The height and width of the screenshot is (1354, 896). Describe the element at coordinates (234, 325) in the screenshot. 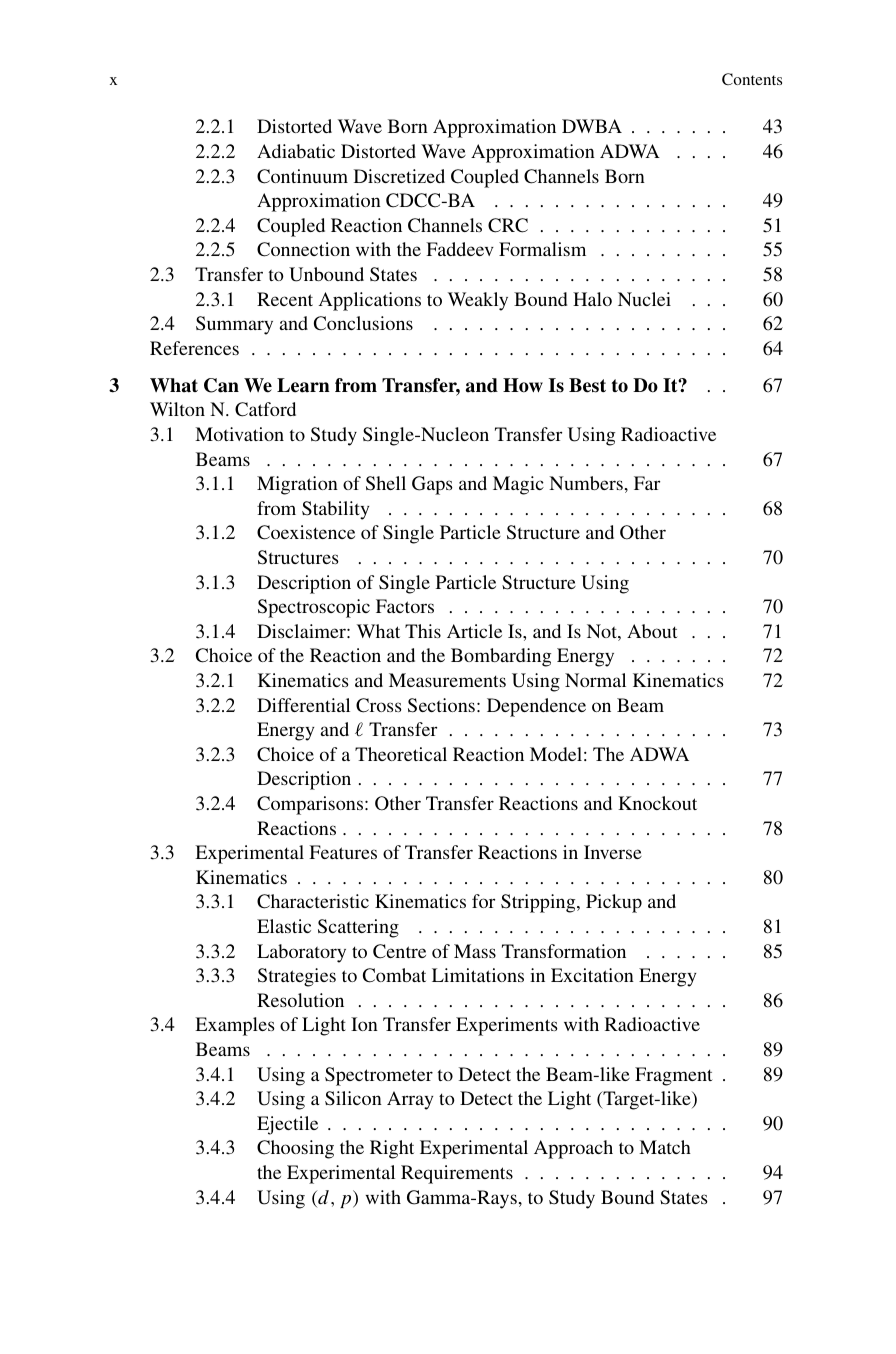

I see `Summary` at that location.
